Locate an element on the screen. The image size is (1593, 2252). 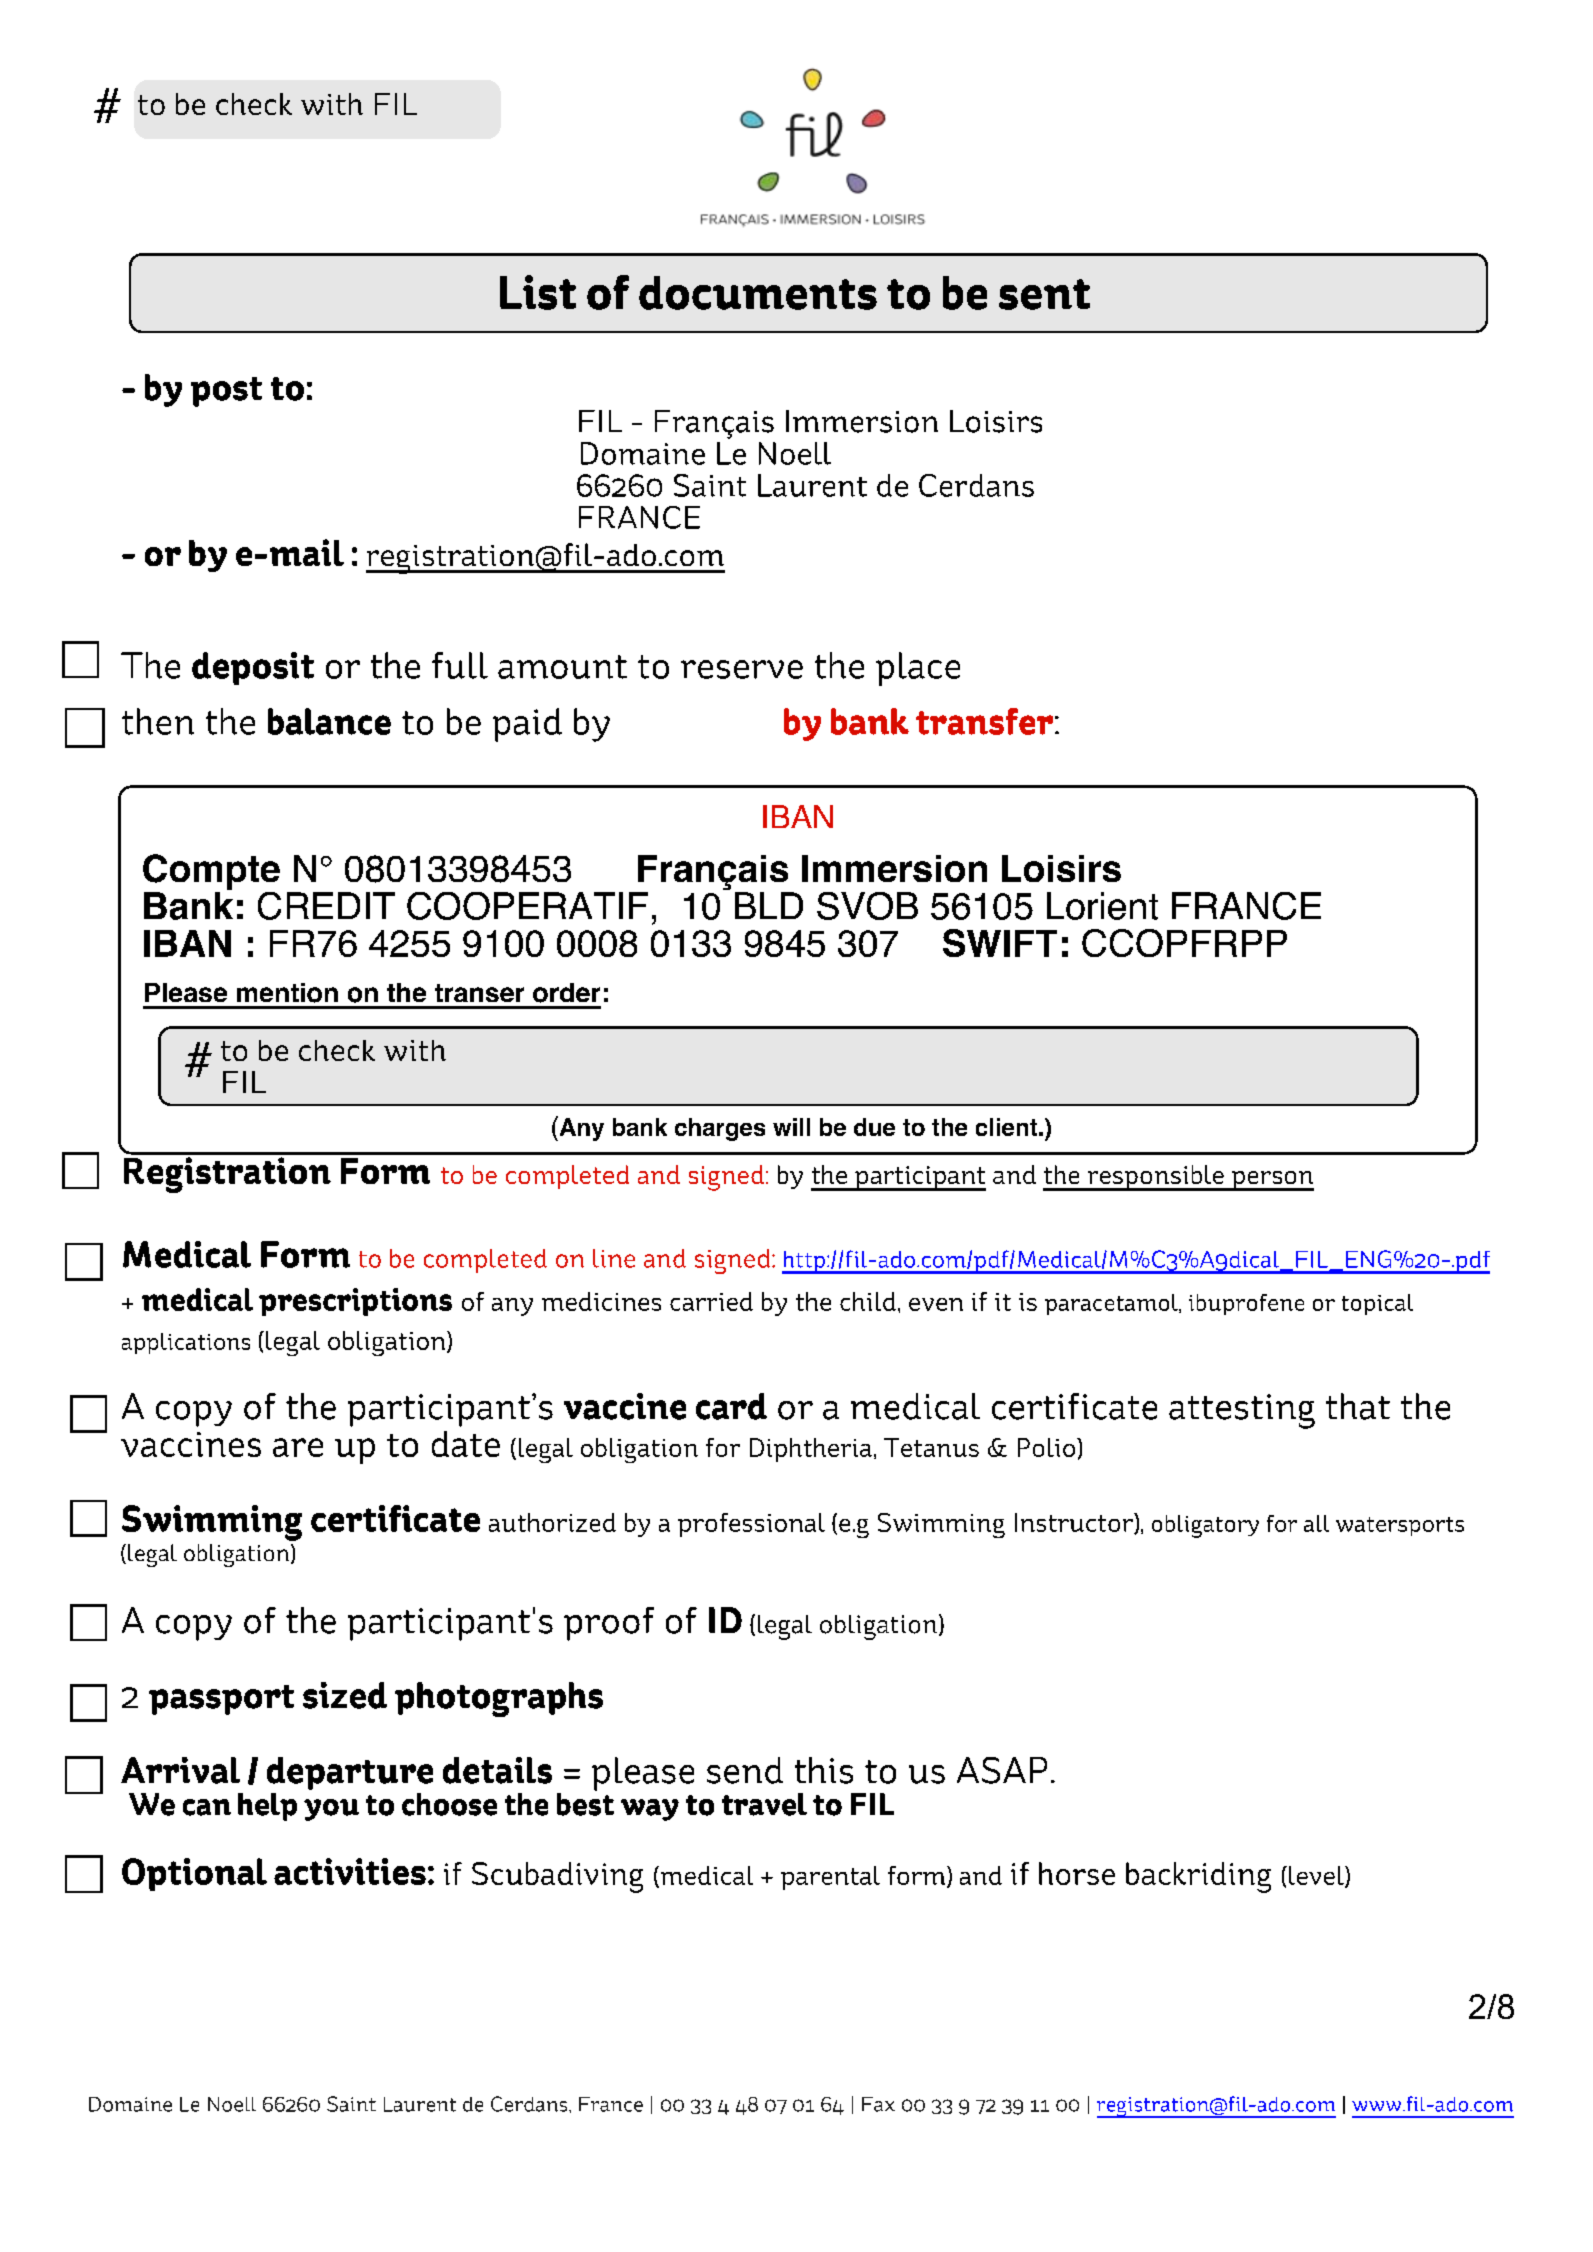
sent is located at coordinates (1044, 294).
